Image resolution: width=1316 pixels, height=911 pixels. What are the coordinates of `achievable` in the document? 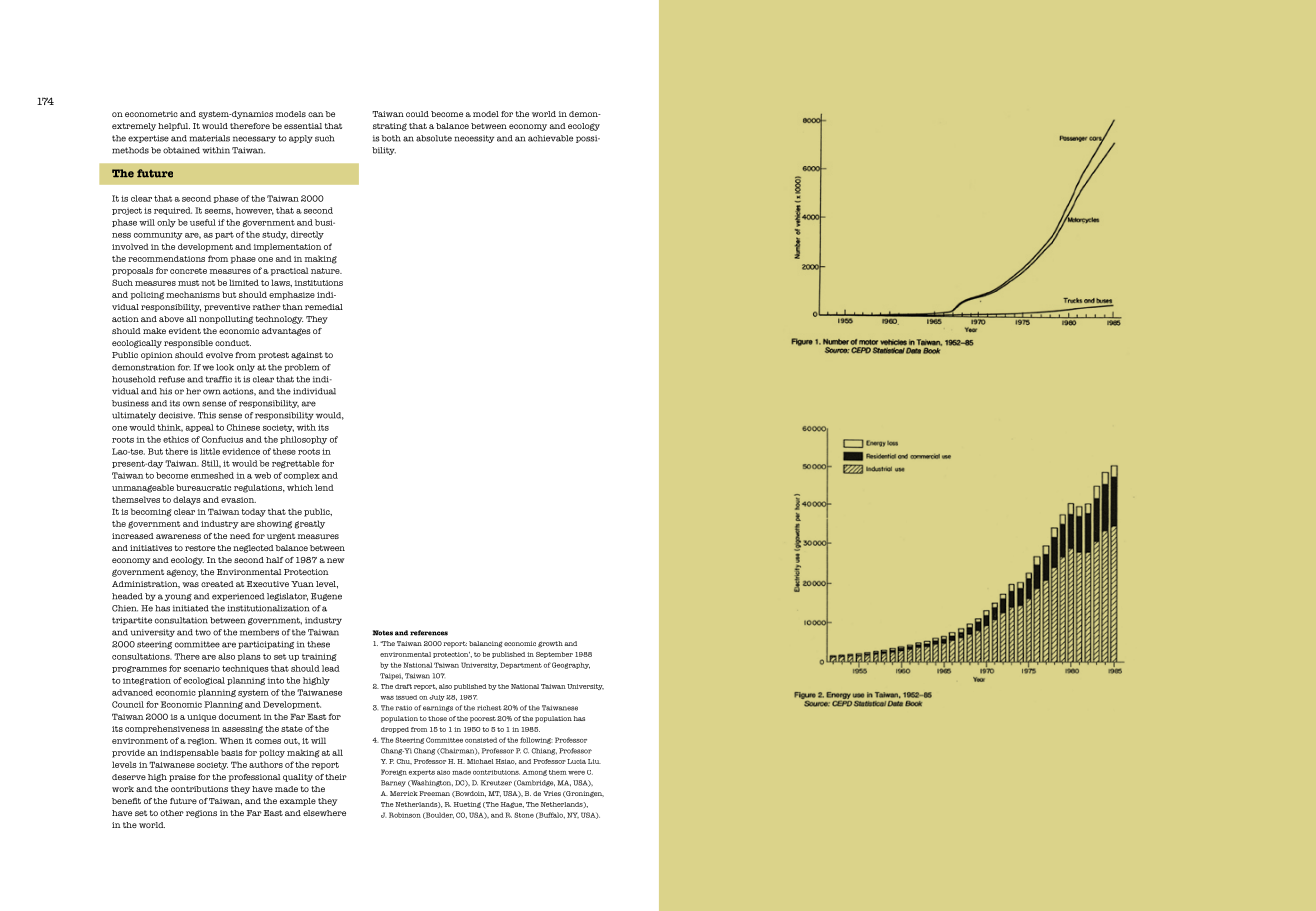 It's located at (550, 138).
